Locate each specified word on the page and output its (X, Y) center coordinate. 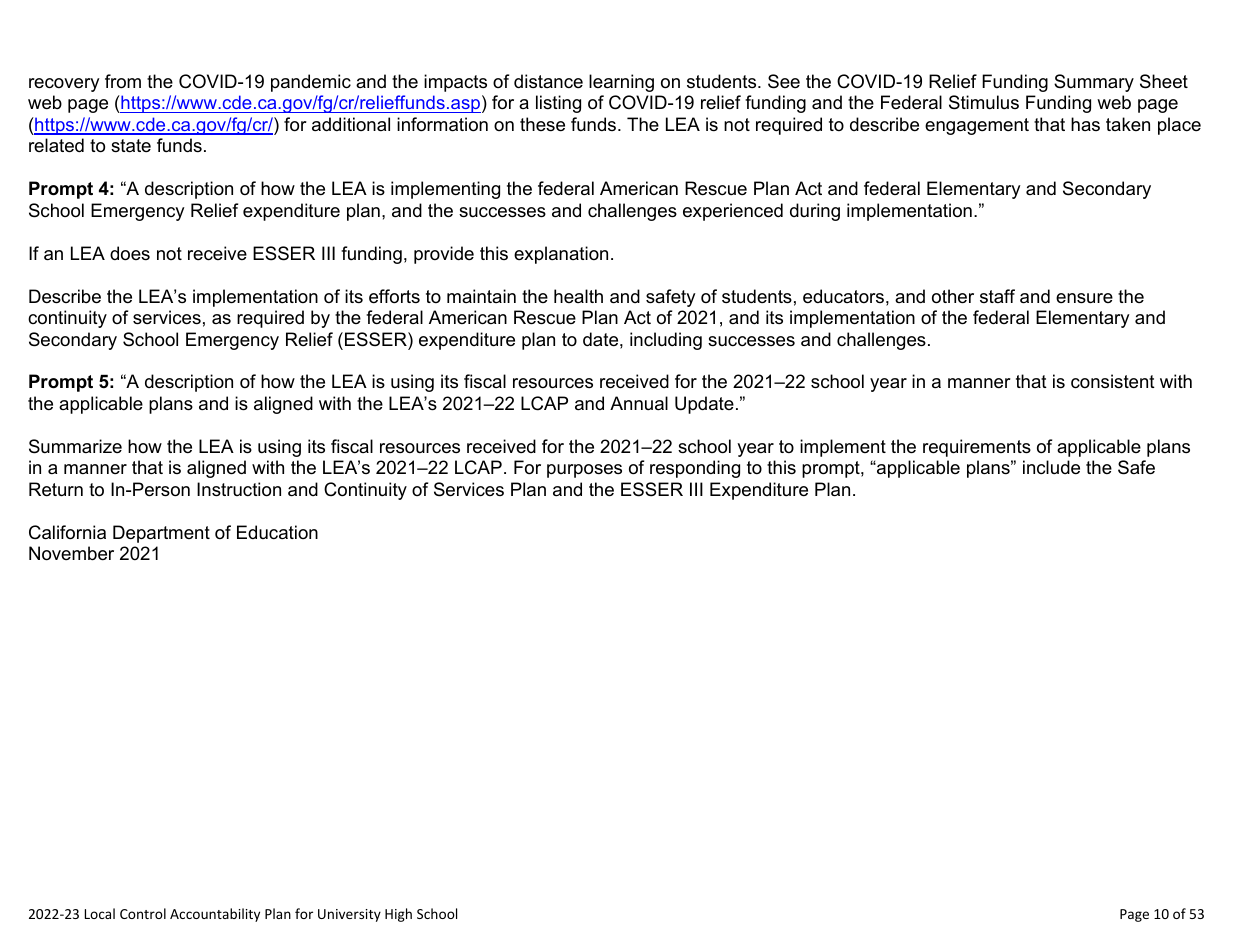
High (398, 915)
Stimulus (984, 102)
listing (558, 104)
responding (695, 469)
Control (143, 913)
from (123, 81)
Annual (639, 403)
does (130, 253)
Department (161, 534)
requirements (977, 448)
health (578, 296)
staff (997, 296)
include (1051, 467)
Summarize (75, 446)
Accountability (215, 915)
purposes (584, 471)
